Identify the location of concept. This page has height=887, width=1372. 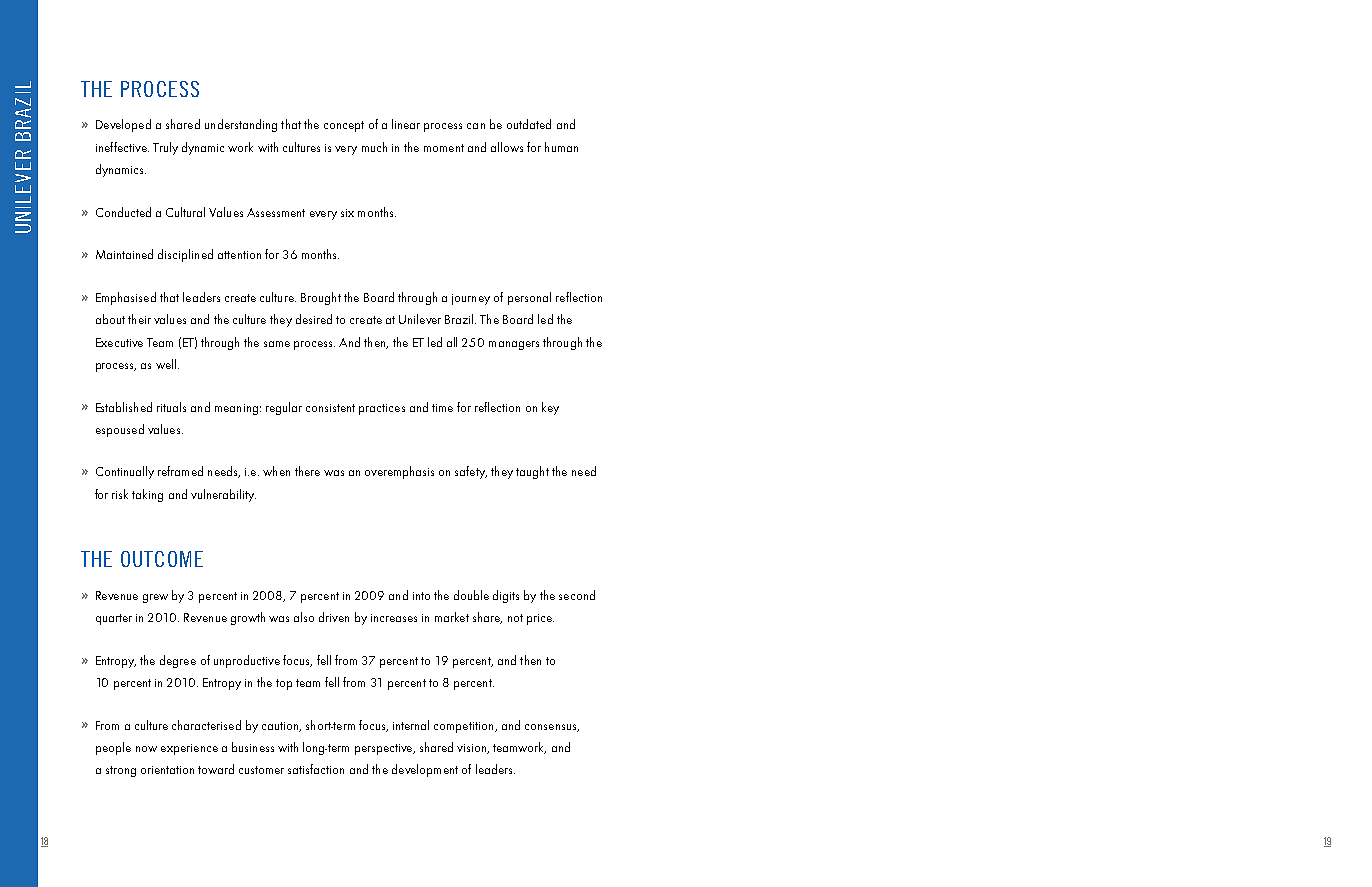
(344, 126).
